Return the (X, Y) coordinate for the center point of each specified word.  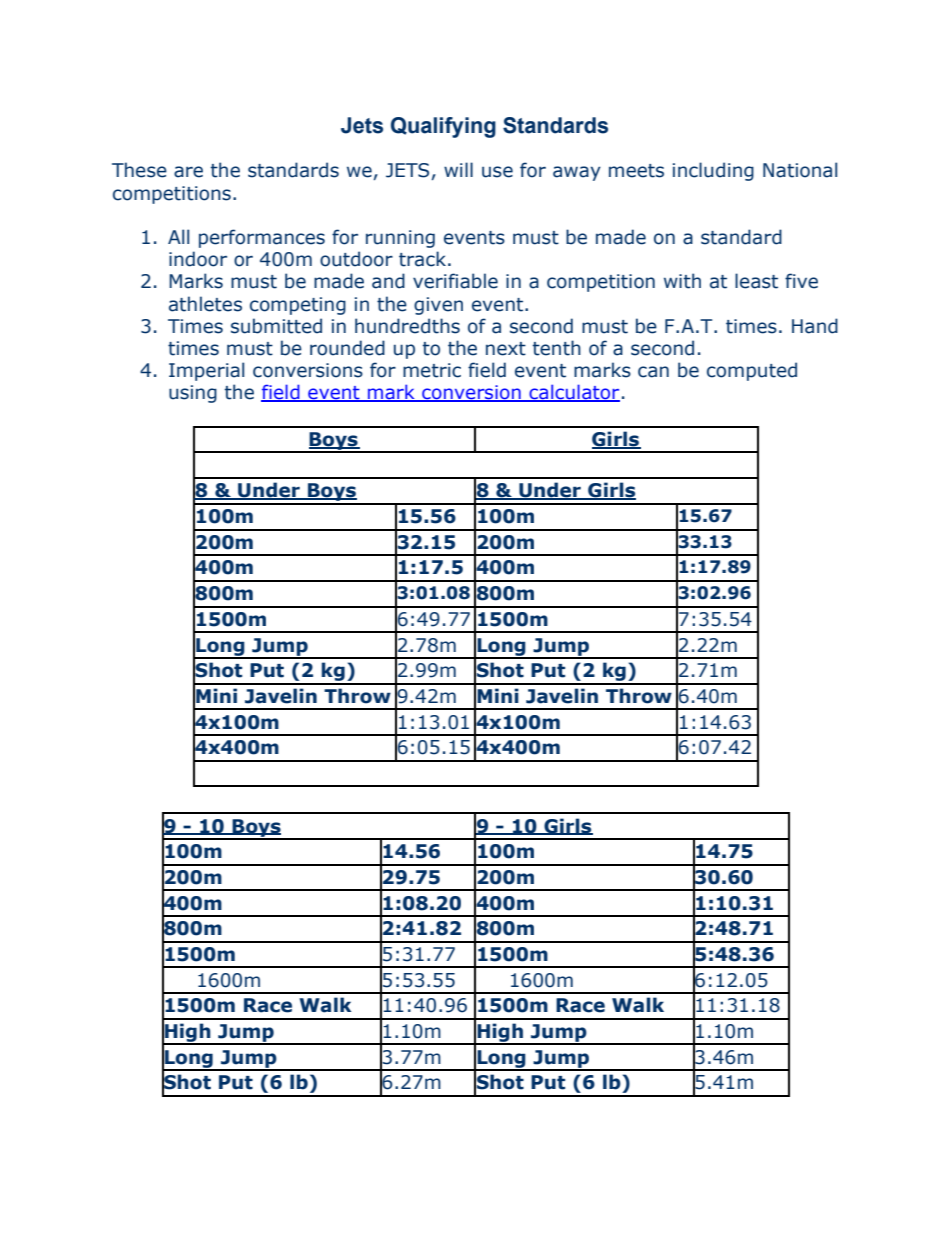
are (188, 172)
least (756, 281)
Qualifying (443, 127)
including (713, 171)
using (193, 394)
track (424, 259)
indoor (198, 259)
